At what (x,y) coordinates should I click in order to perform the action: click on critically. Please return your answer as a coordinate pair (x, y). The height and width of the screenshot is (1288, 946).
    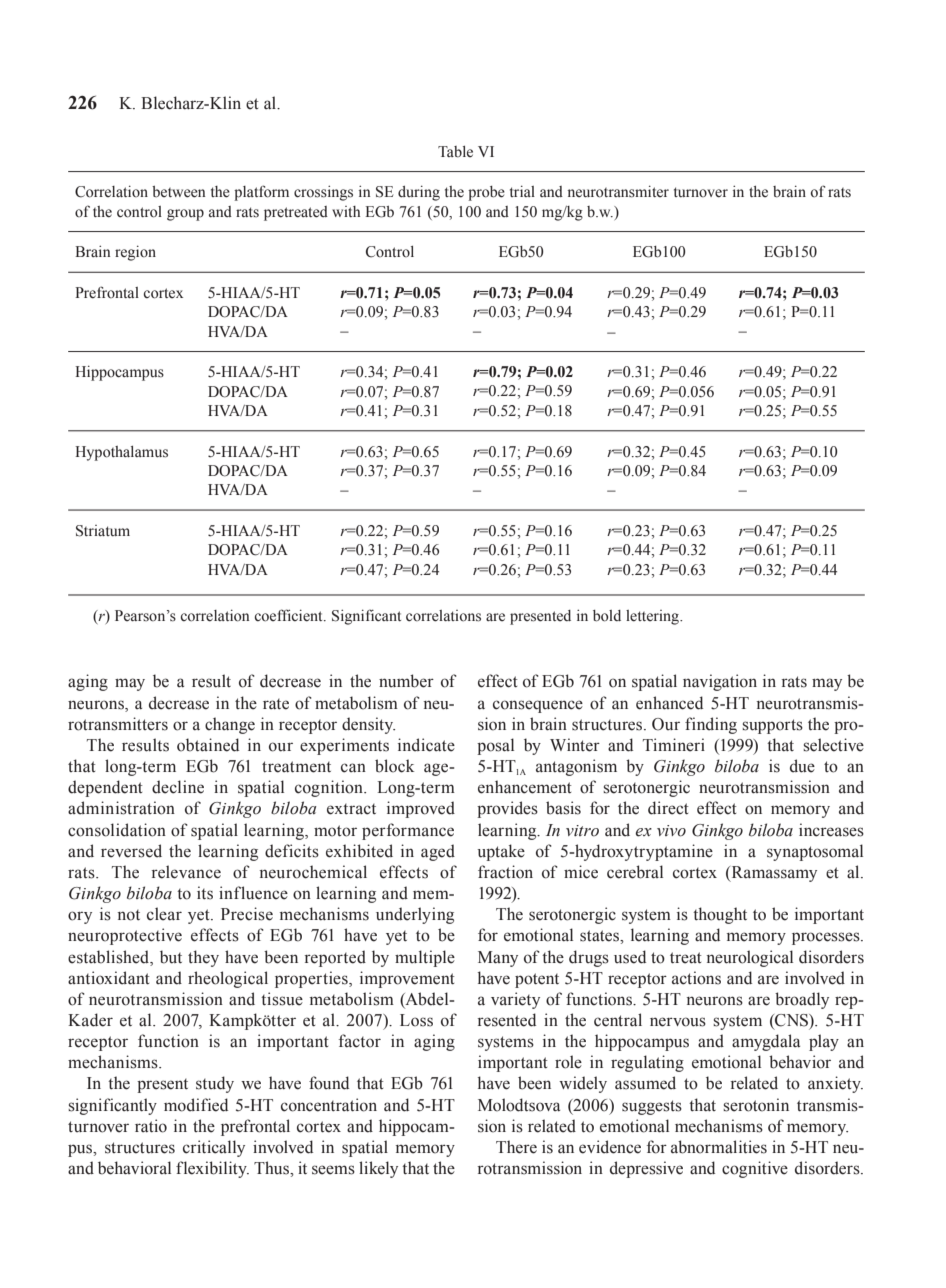
    Looking at the image, I should click on (214, 1148).
